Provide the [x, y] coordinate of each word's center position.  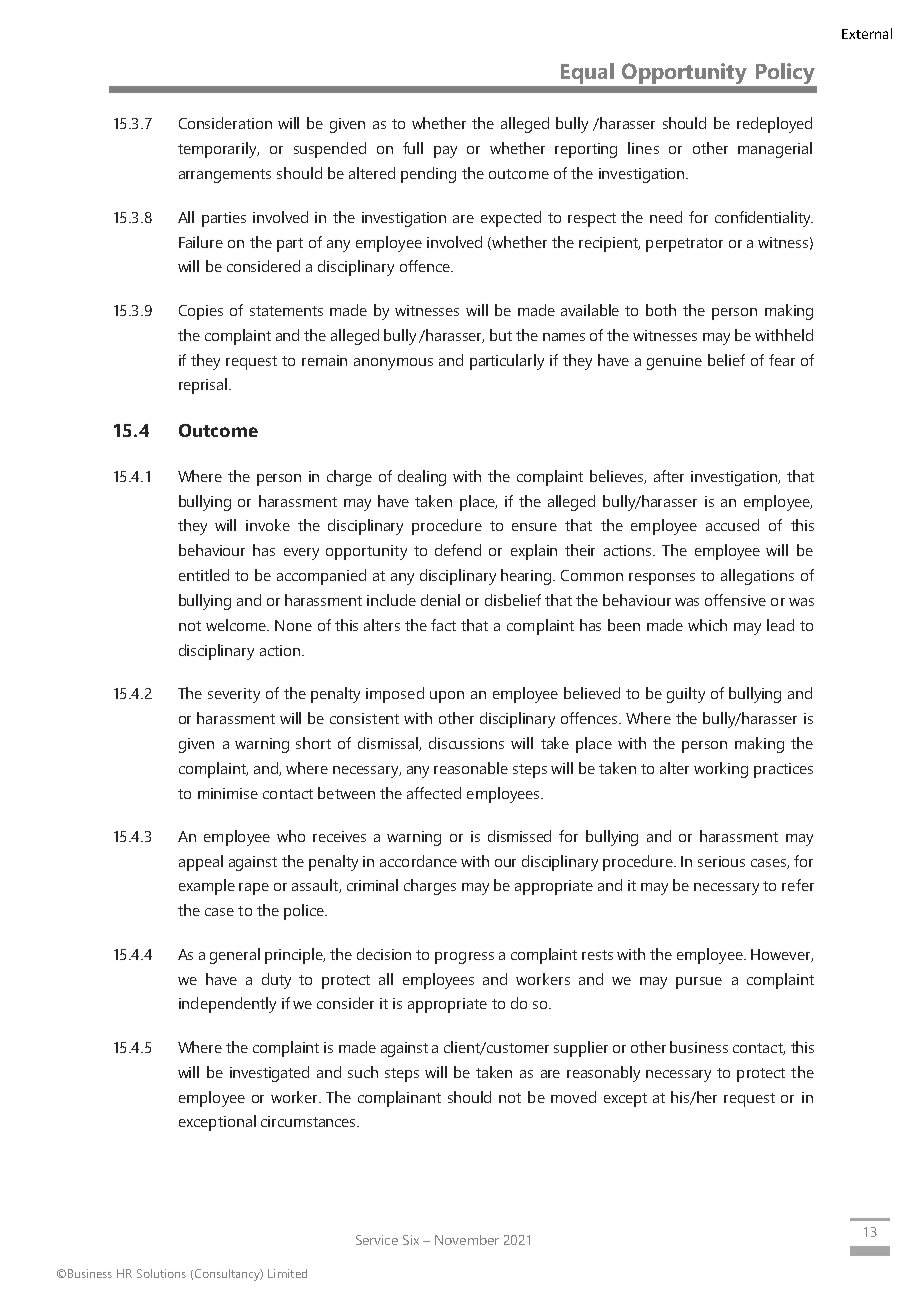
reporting [586, 150]
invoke [268, 525]
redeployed [774, 125]
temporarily [218, 150]
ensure [534, 527]
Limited [287, 1273]
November [467, 1240]
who [291, 836]
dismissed [519, 836]
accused [732, 525]
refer [798, 885]
